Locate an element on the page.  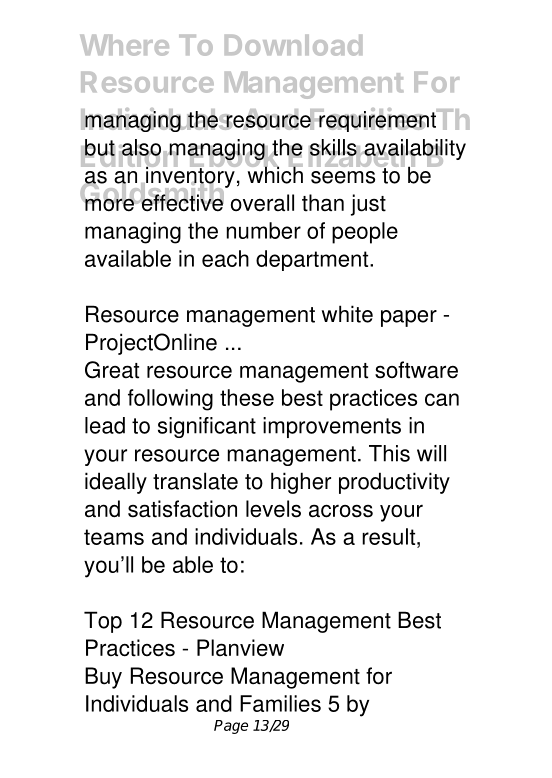
productivity is located at coordinates (394, 483).
